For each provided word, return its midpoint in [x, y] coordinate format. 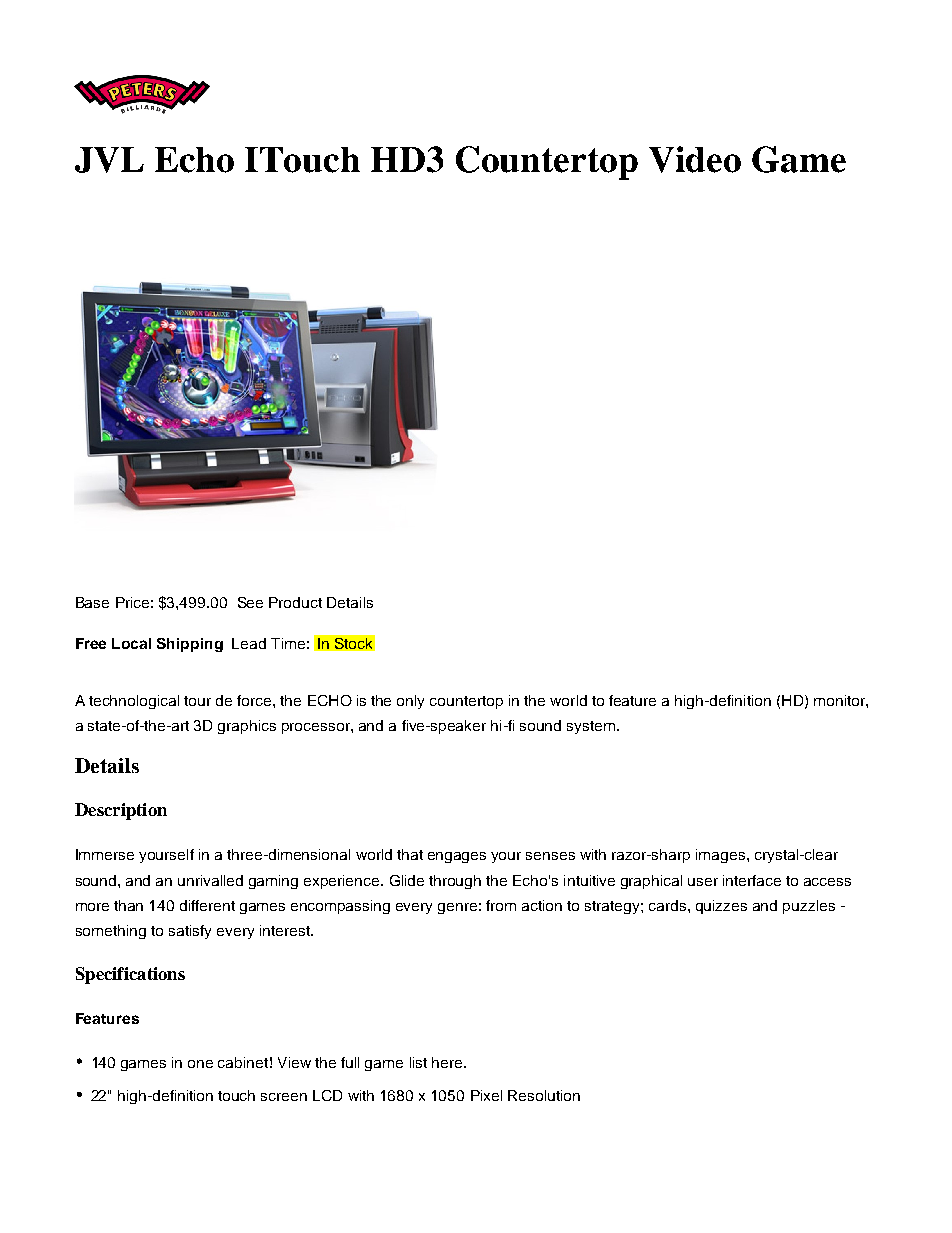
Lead [249, 643]
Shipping [190, 645]
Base [92, 602]
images [722, 856]
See [250, 602]
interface [752, 880]
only [410, 702]
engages [457, 857]
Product [295, 602]
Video [695, 159]
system [592, 727]
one [200, 1064]
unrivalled [210, 880]
